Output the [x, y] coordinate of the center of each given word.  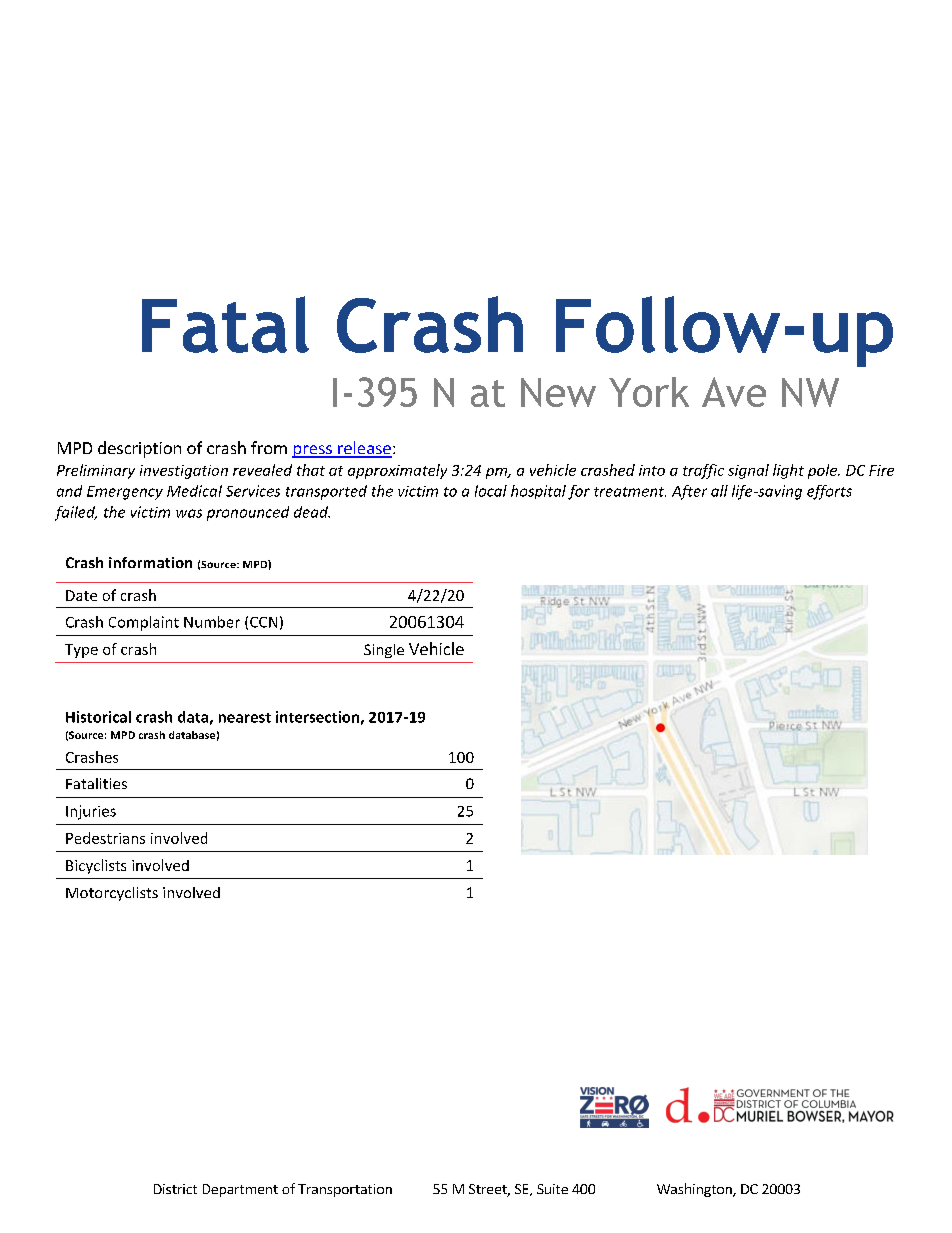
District [175, 1189]
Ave [734, 392]
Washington [695, 1190]
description [139, 449]
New [558, 392]
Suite [552, 1189]
